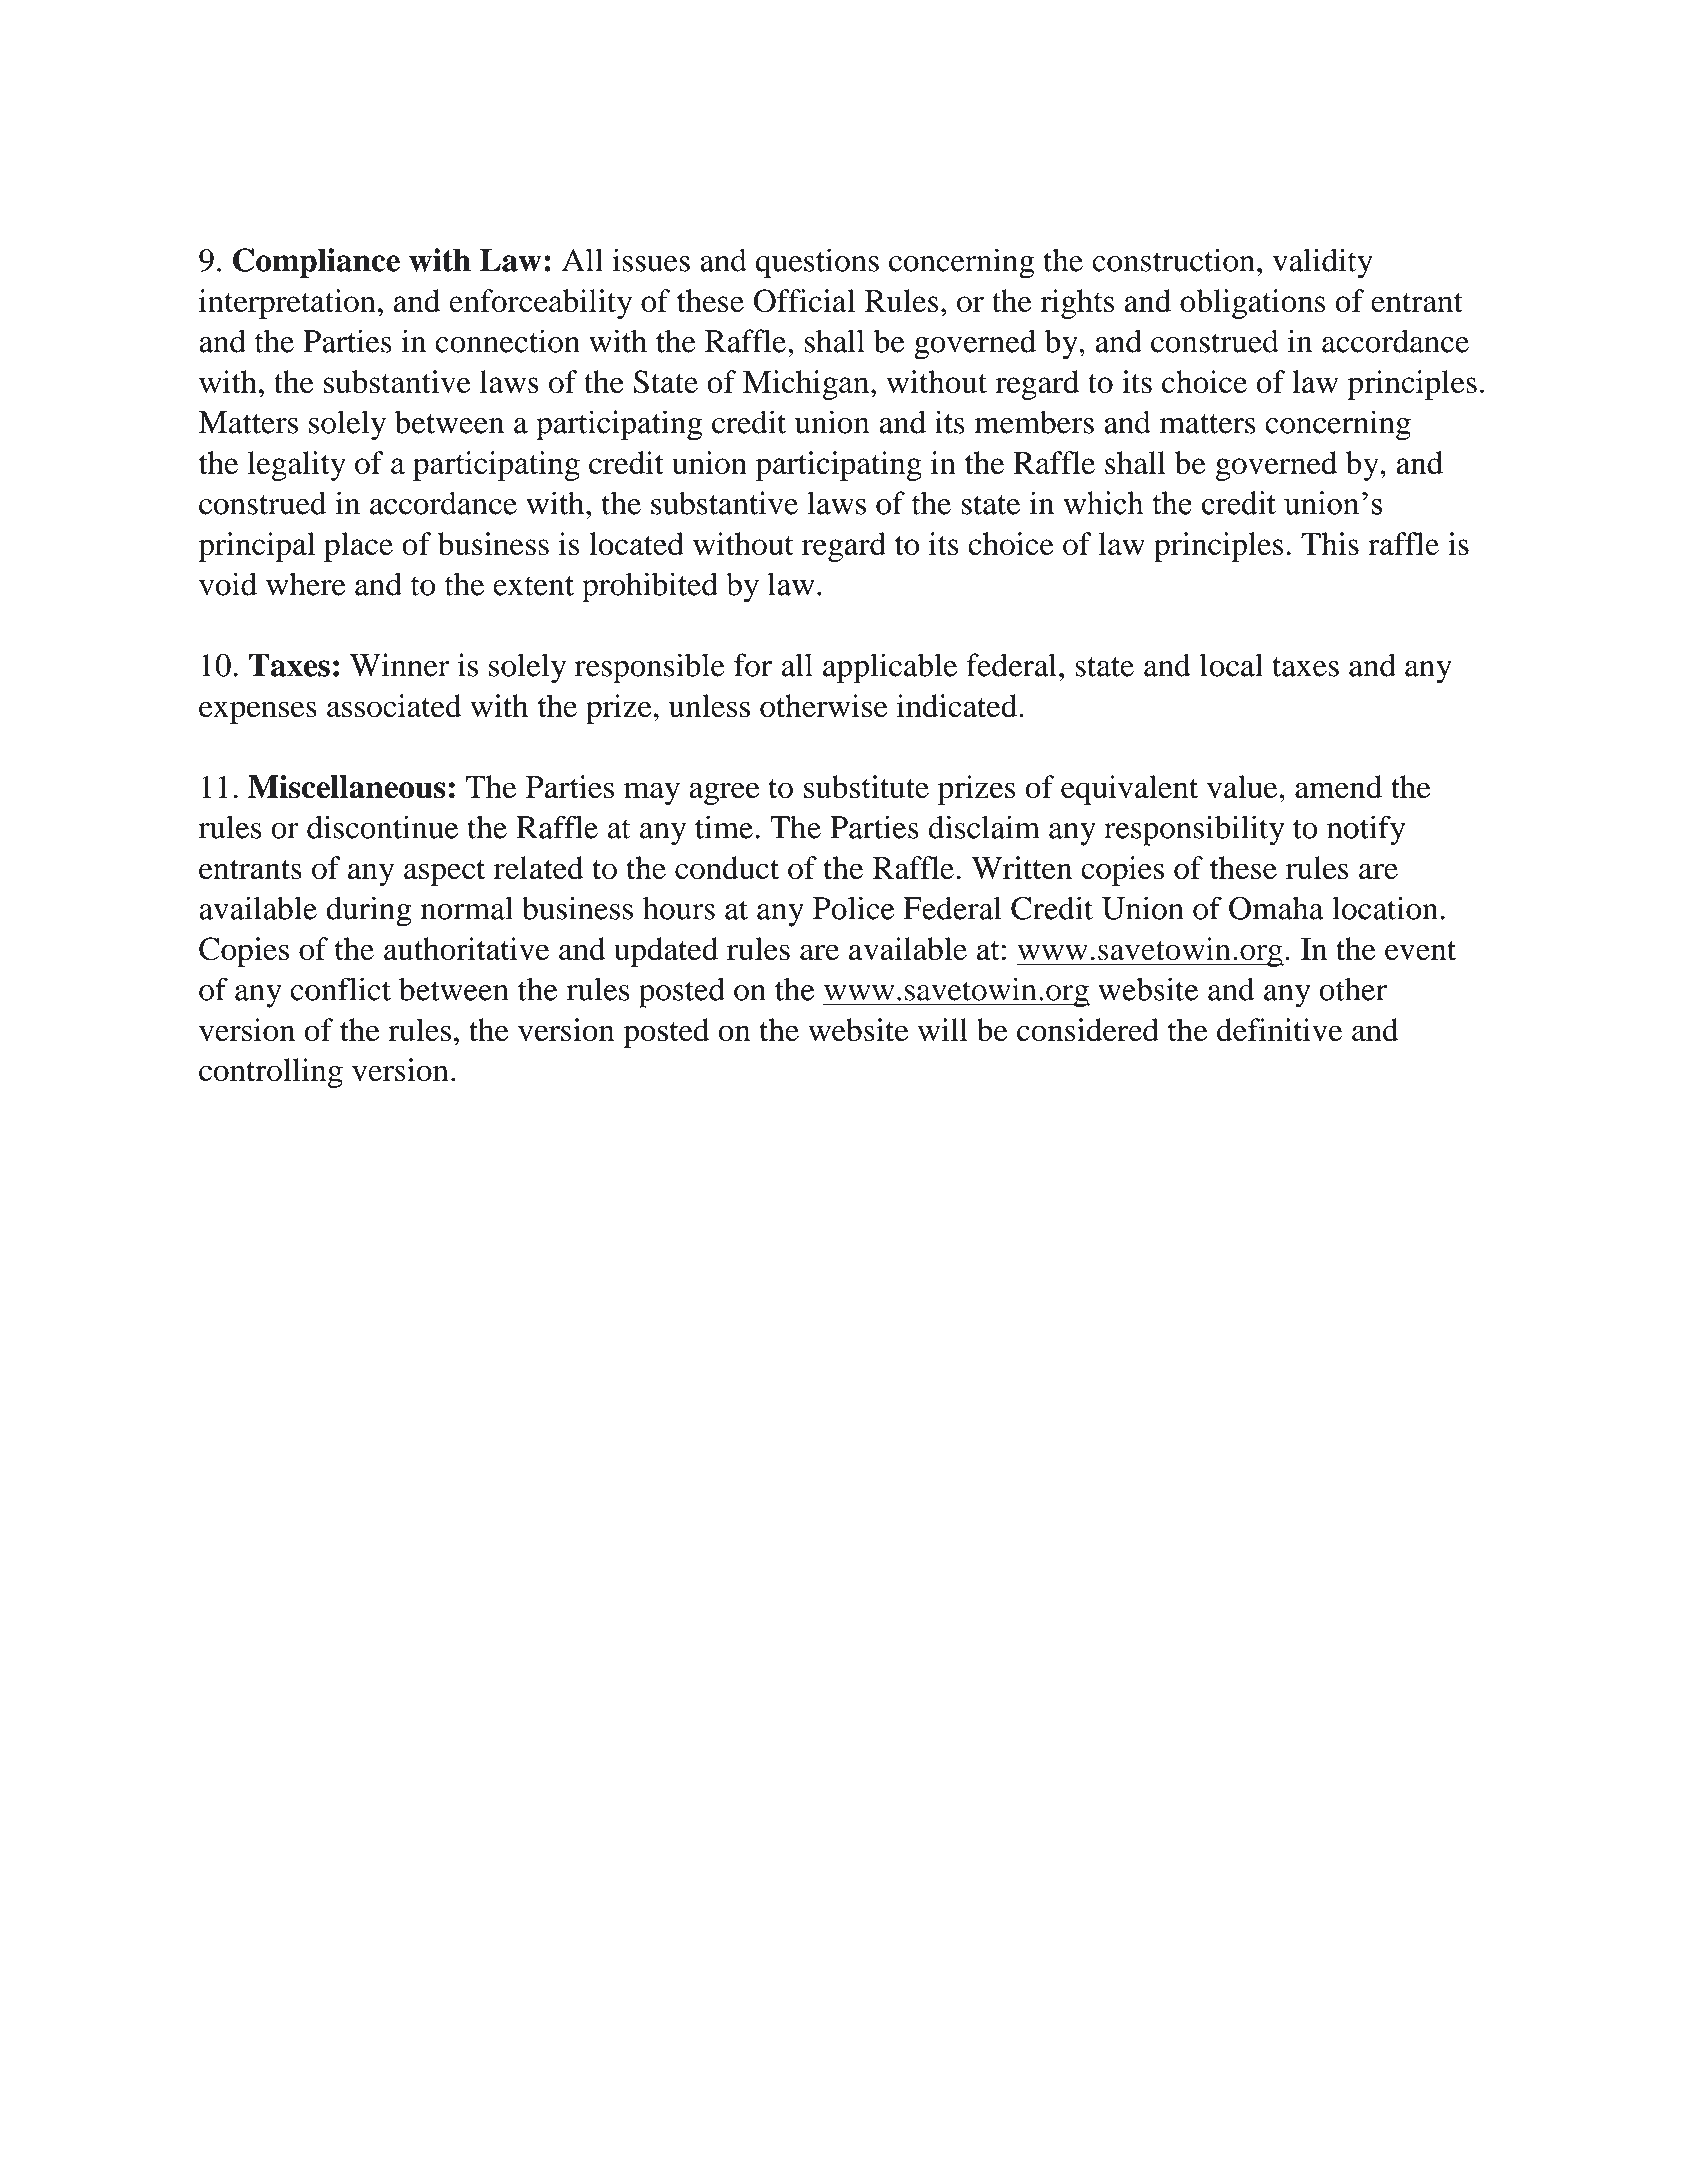 This screenshot has height=2182, width=1686. What do you see at coordinates (1253, 304) in the screenshot?
I see `obligations` at bounding box center [1253, 304].
